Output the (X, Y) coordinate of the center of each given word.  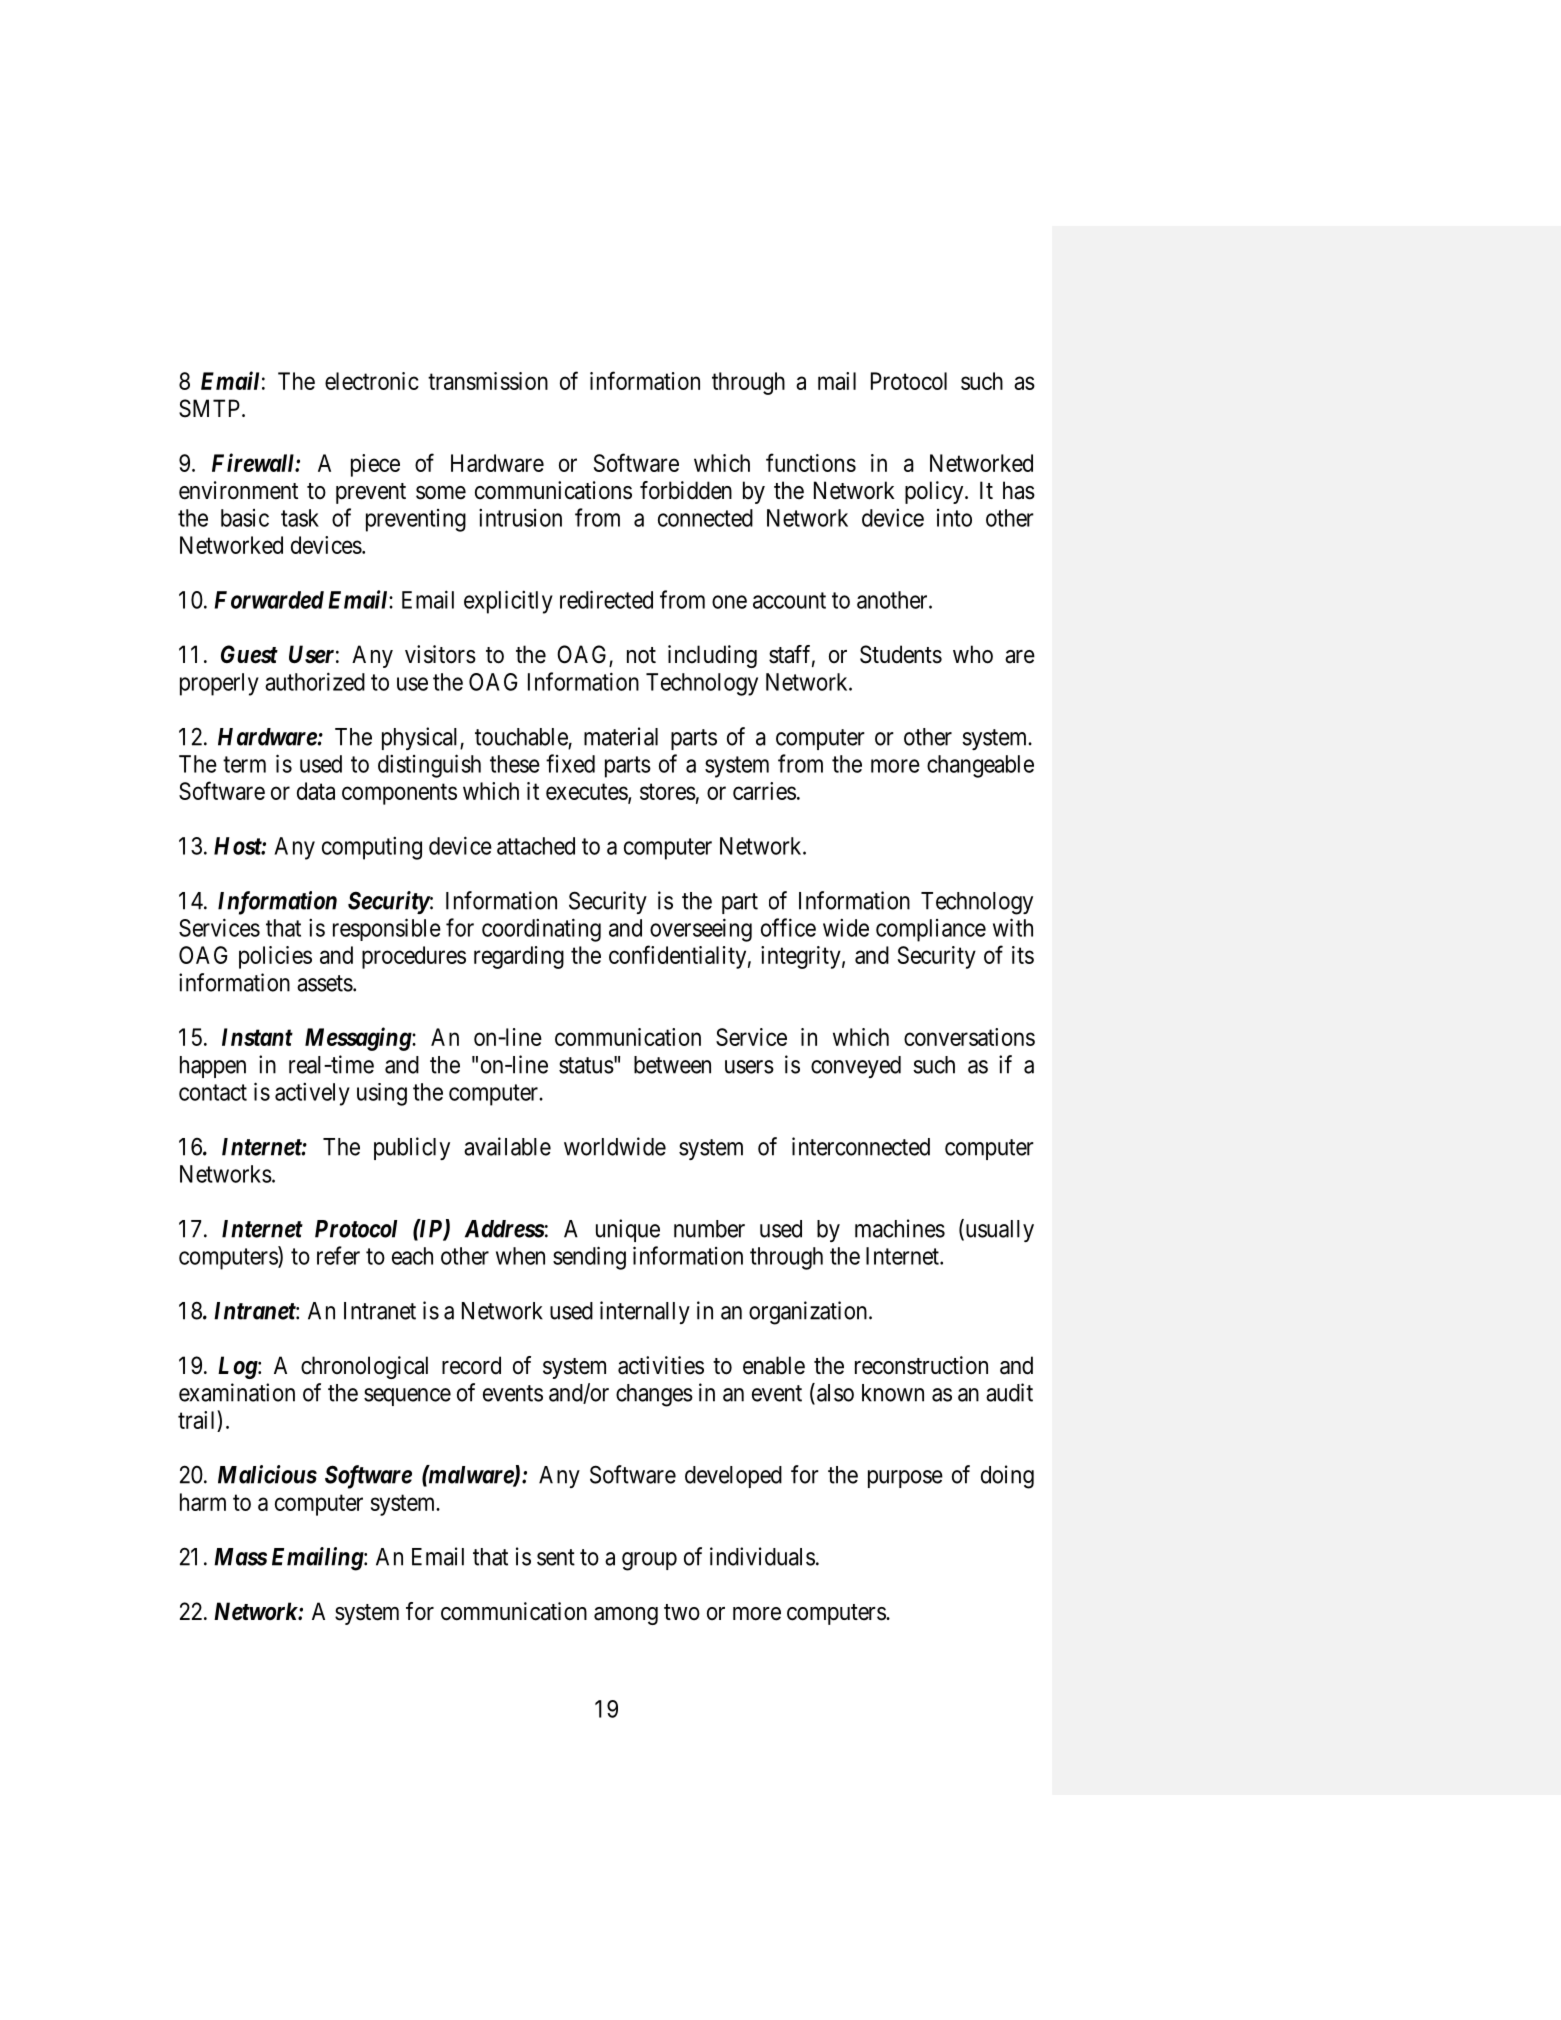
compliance (931, 930)
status (586, 1065)
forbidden (686, 490)
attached (536, 846)
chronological (364, 1367)
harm (203, 1502)
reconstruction (921, 1365)
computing (372, 848)
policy (935, 492)
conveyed (856, 1067)
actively (312, 1094)
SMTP (209, 408)
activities (661, 1365)
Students (901, 654)
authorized (315, 681)
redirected (606, 599)
